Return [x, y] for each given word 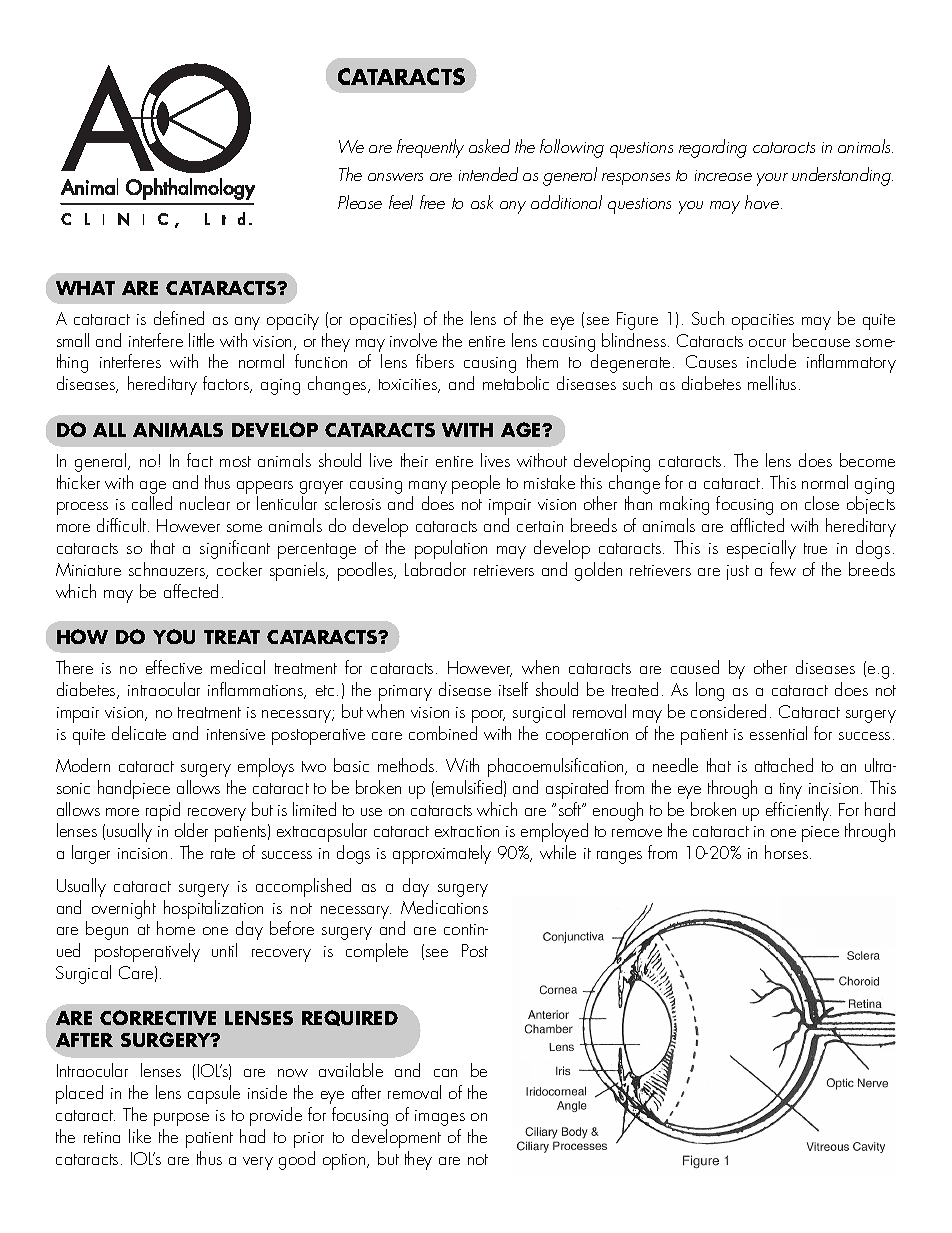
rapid [163, 811]
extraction [467, 831]
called [152, 503]
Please [360, 202]
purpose [181, 1119]
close [822, 503]
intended [488, 174]
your [772, 179]
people [476, 484]
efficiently [798, 811]
